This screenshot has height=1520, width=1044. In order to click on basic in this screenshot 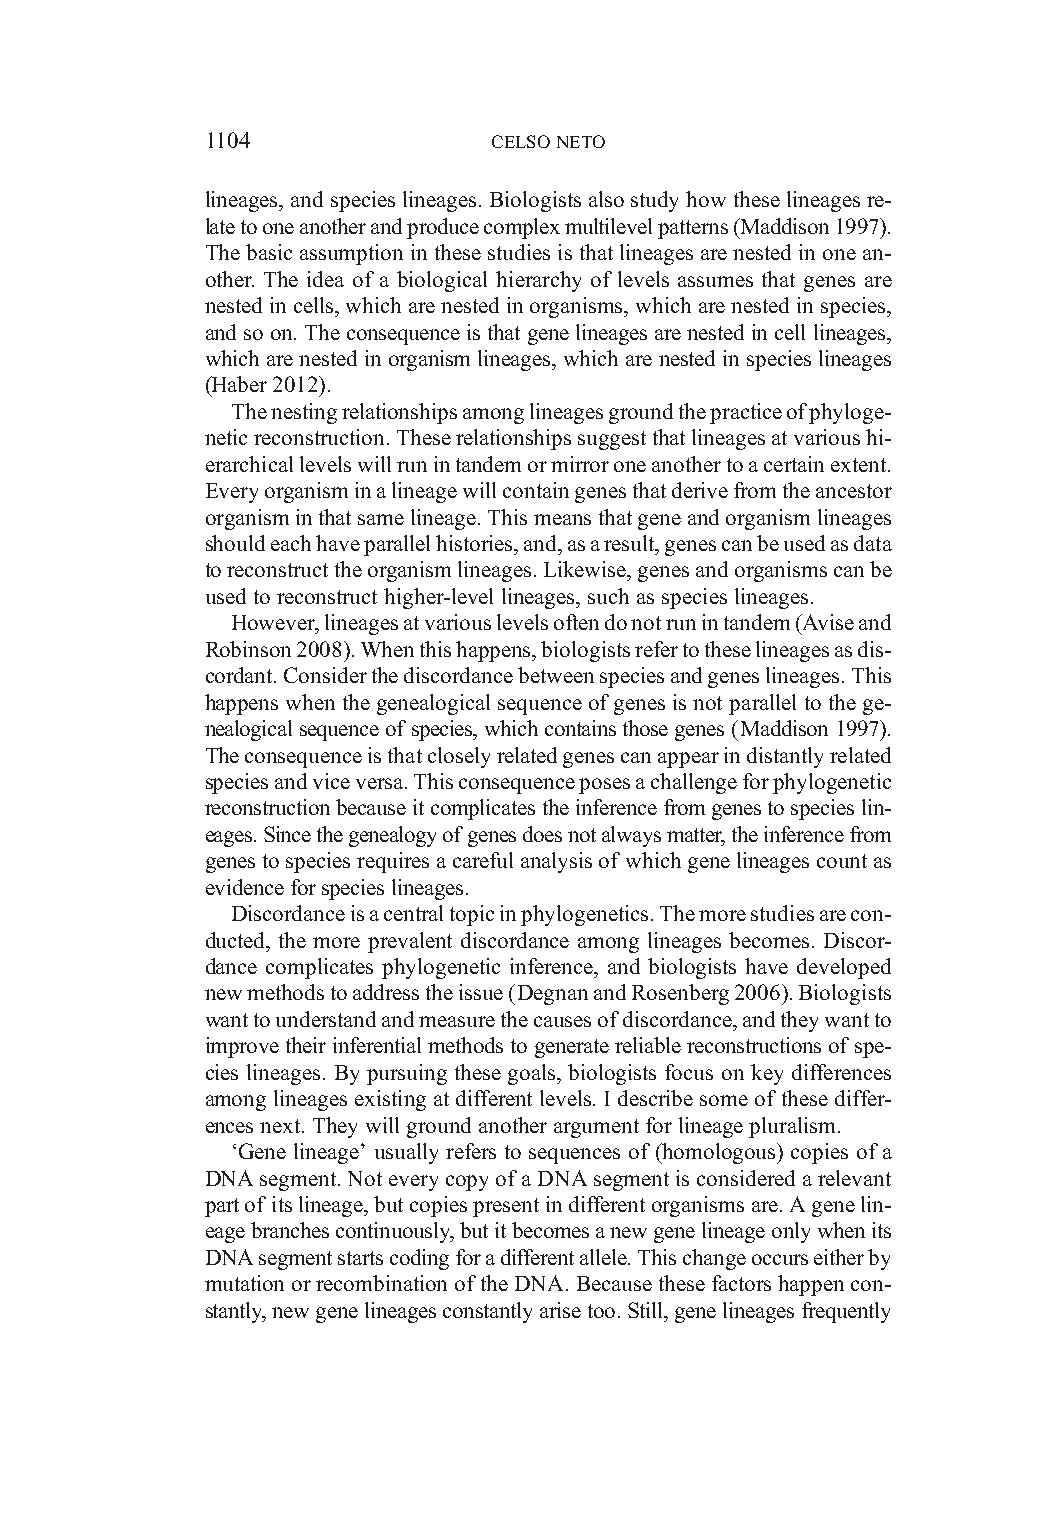, I will do `click(269, 252)`.
